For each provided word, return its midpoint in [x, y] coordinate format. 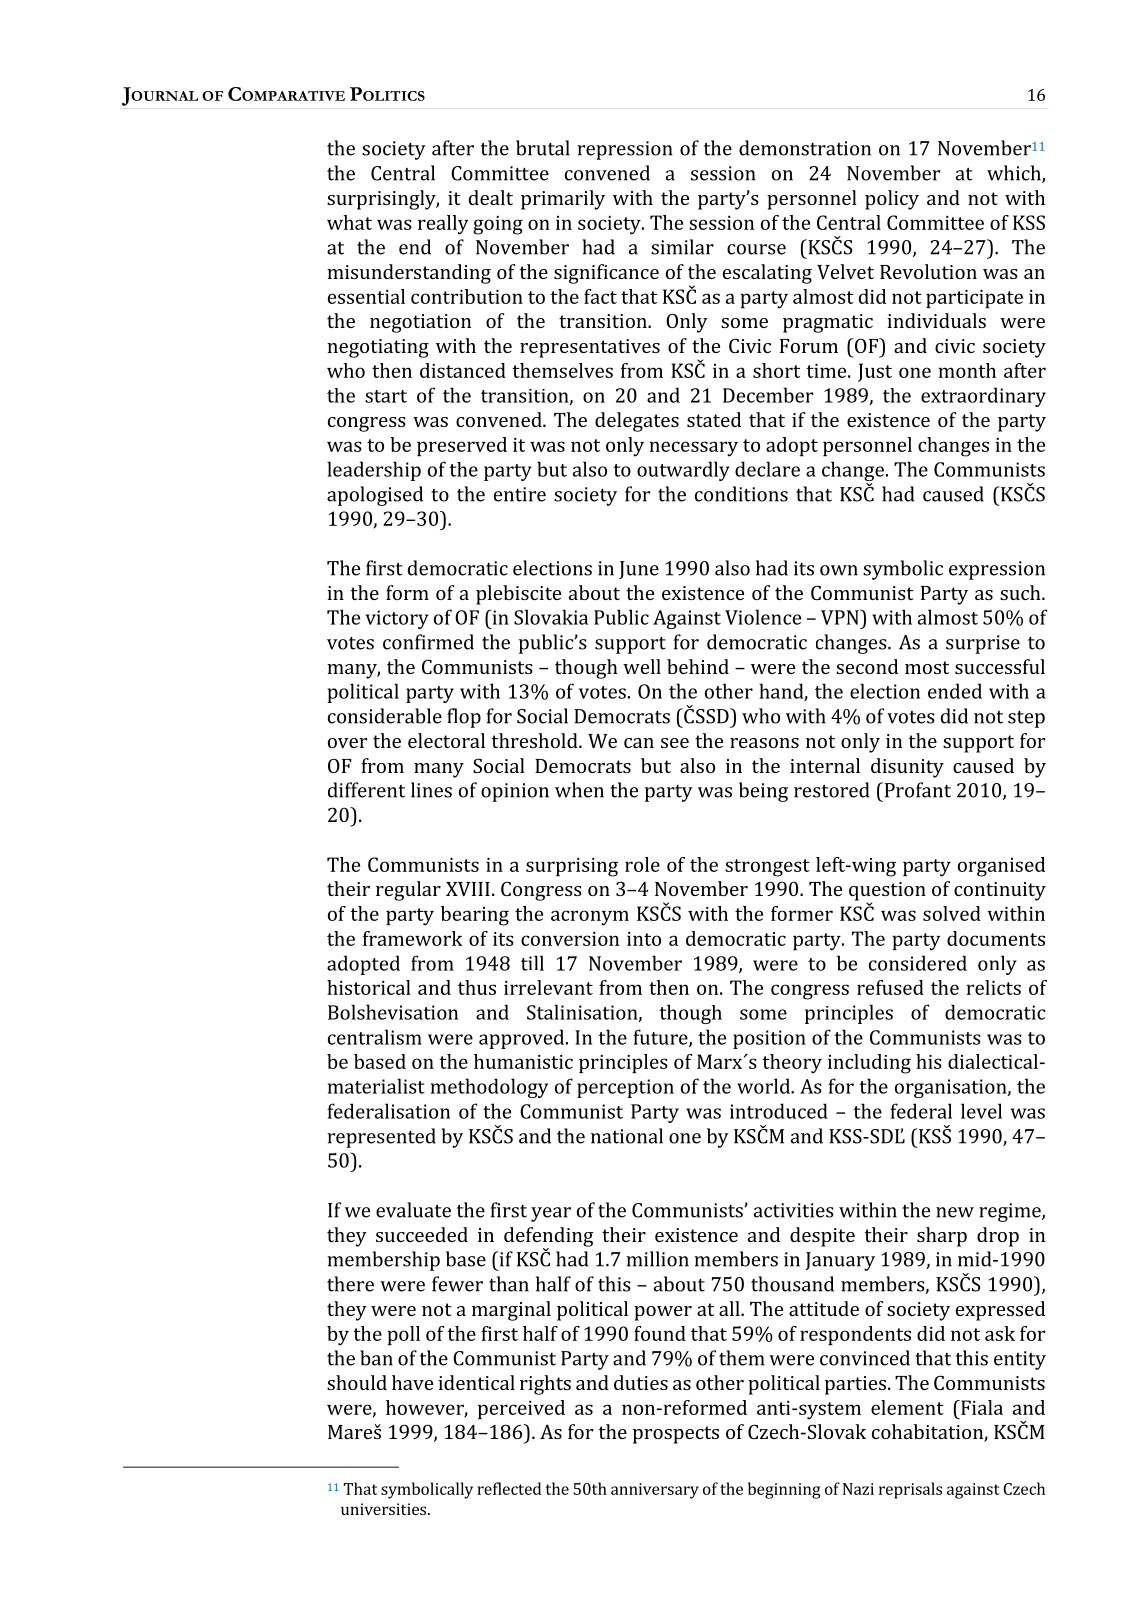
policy [892, 200]
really [443, 225]
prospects [676, 1435]
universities [385, 1509]
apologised [375, 496]
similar [682, 247]
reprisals [910, 1490]
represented [381, 1138]
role [642, 864]
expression [997, 570]
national [627, 1136]
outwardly [683, 471]
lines [431, 790]
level [981, 1111]
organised [1001, 867]
